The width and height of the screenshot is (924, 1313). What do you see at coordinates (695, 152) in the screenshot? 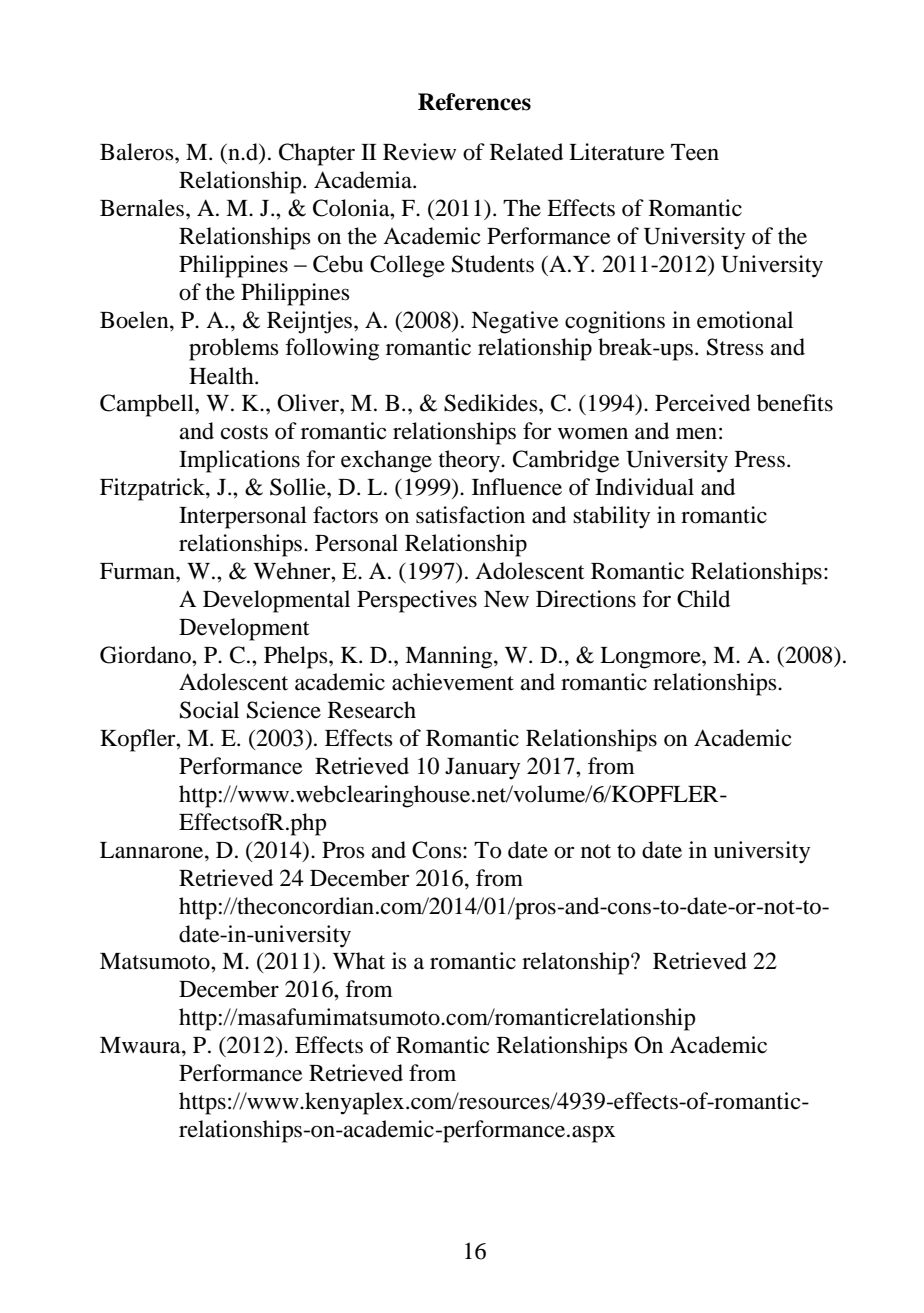
I see `Teen` at bounding box center [695, 152].
